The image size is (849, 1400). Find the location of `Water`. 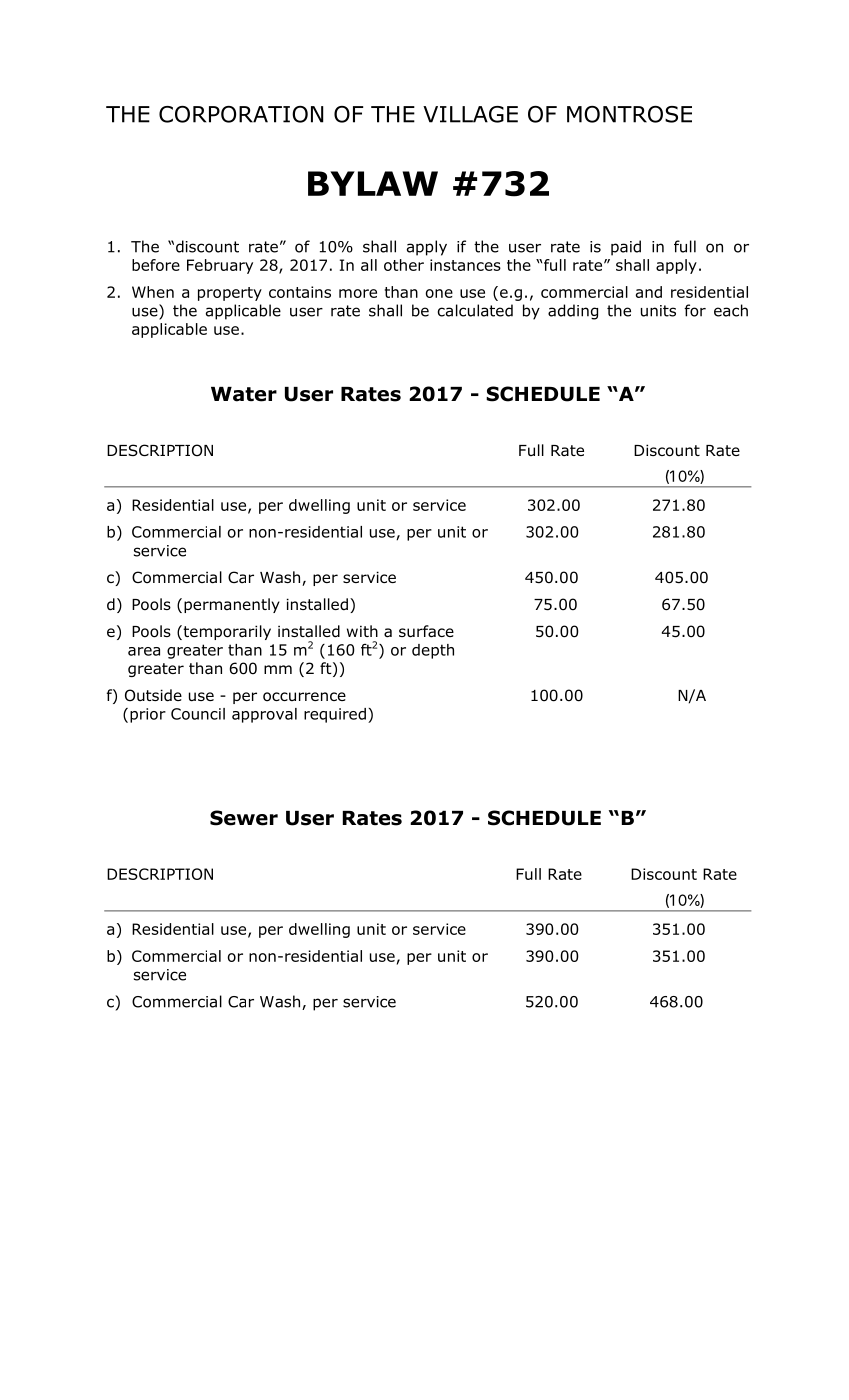

Water is located at coordinates (244, 394).
